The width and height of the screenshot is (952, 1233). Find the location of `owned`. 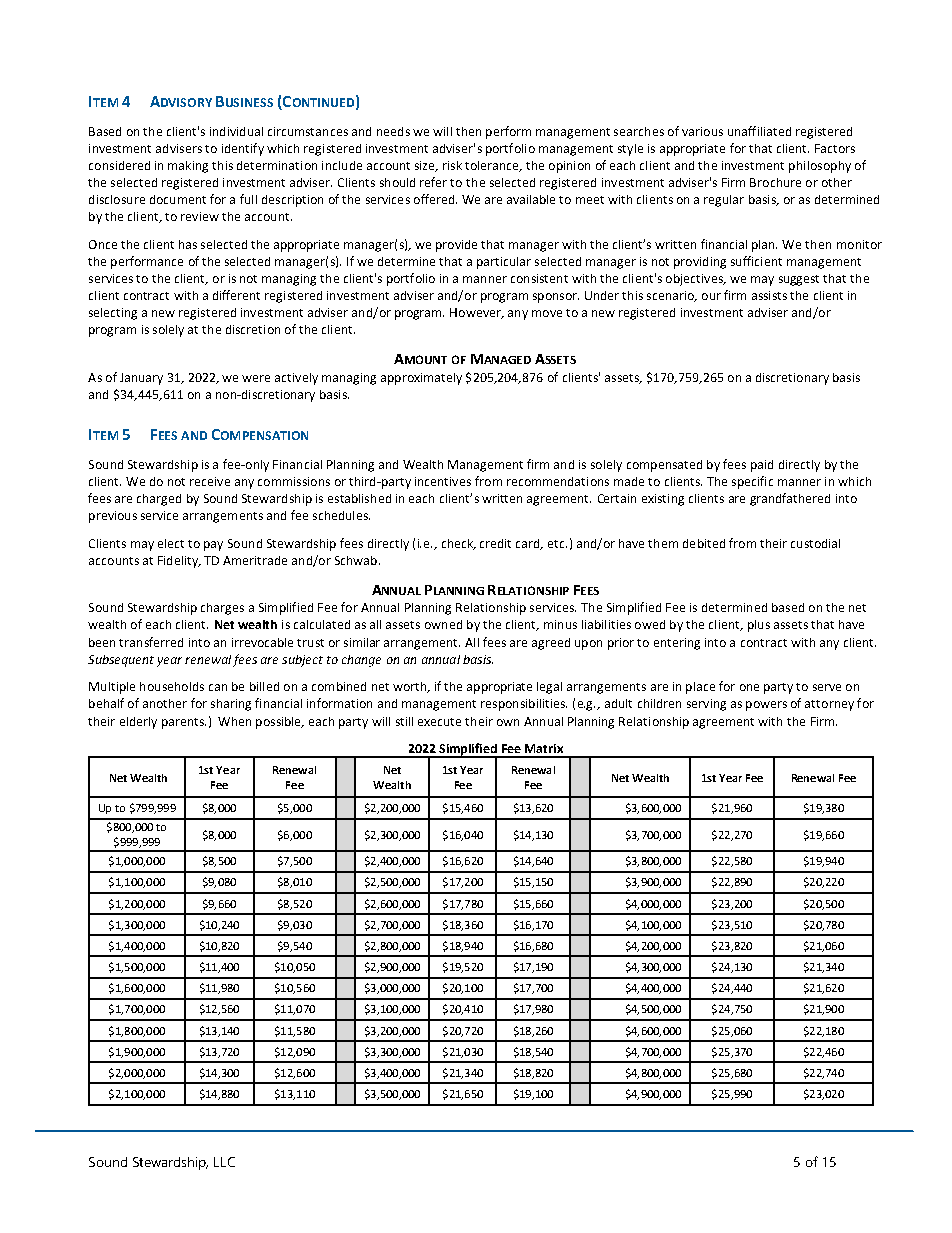

owned is located at coordinates (443, 624).
